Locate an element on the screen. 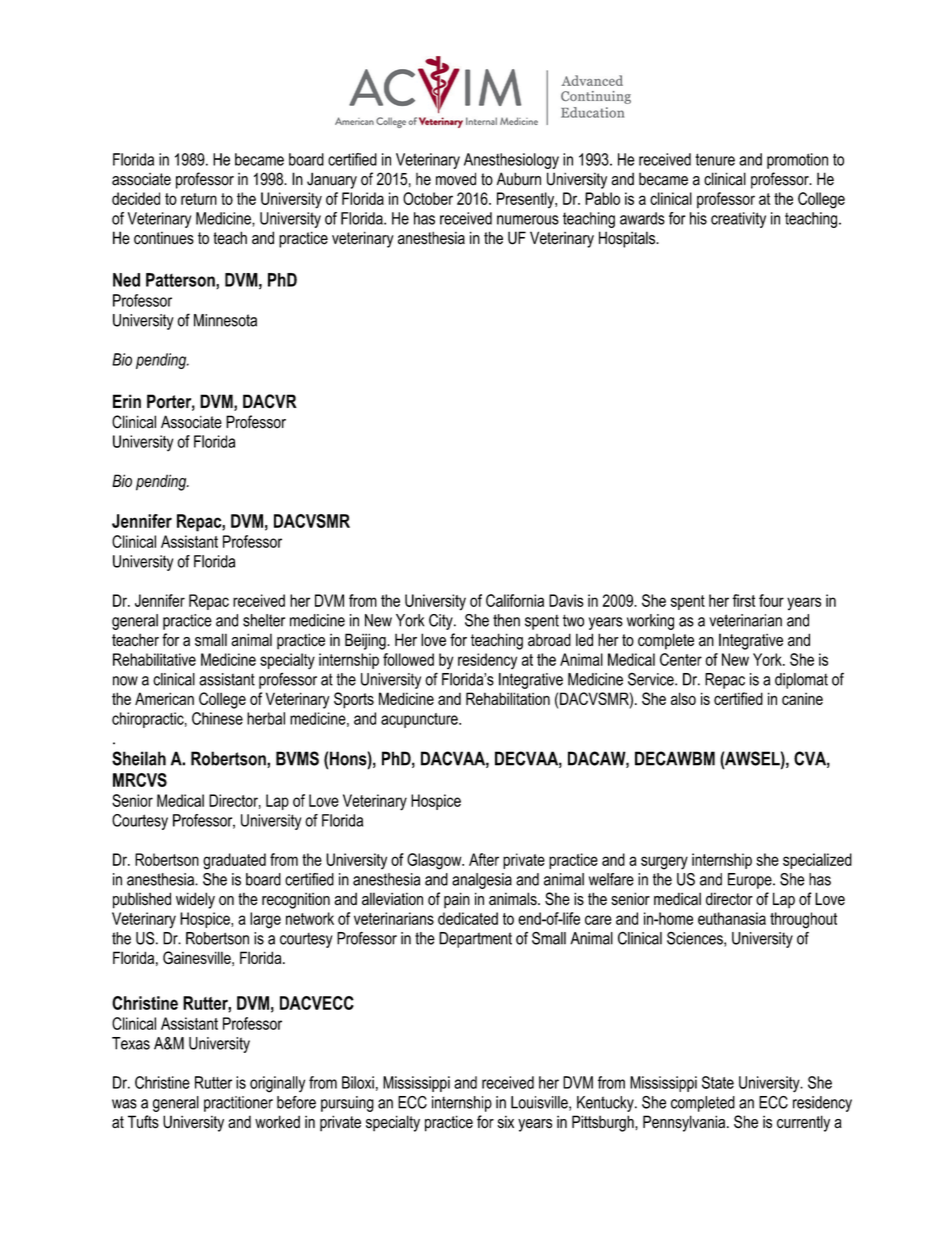 The image size is (952, 1233). City is located at coordinates (442, 622).
